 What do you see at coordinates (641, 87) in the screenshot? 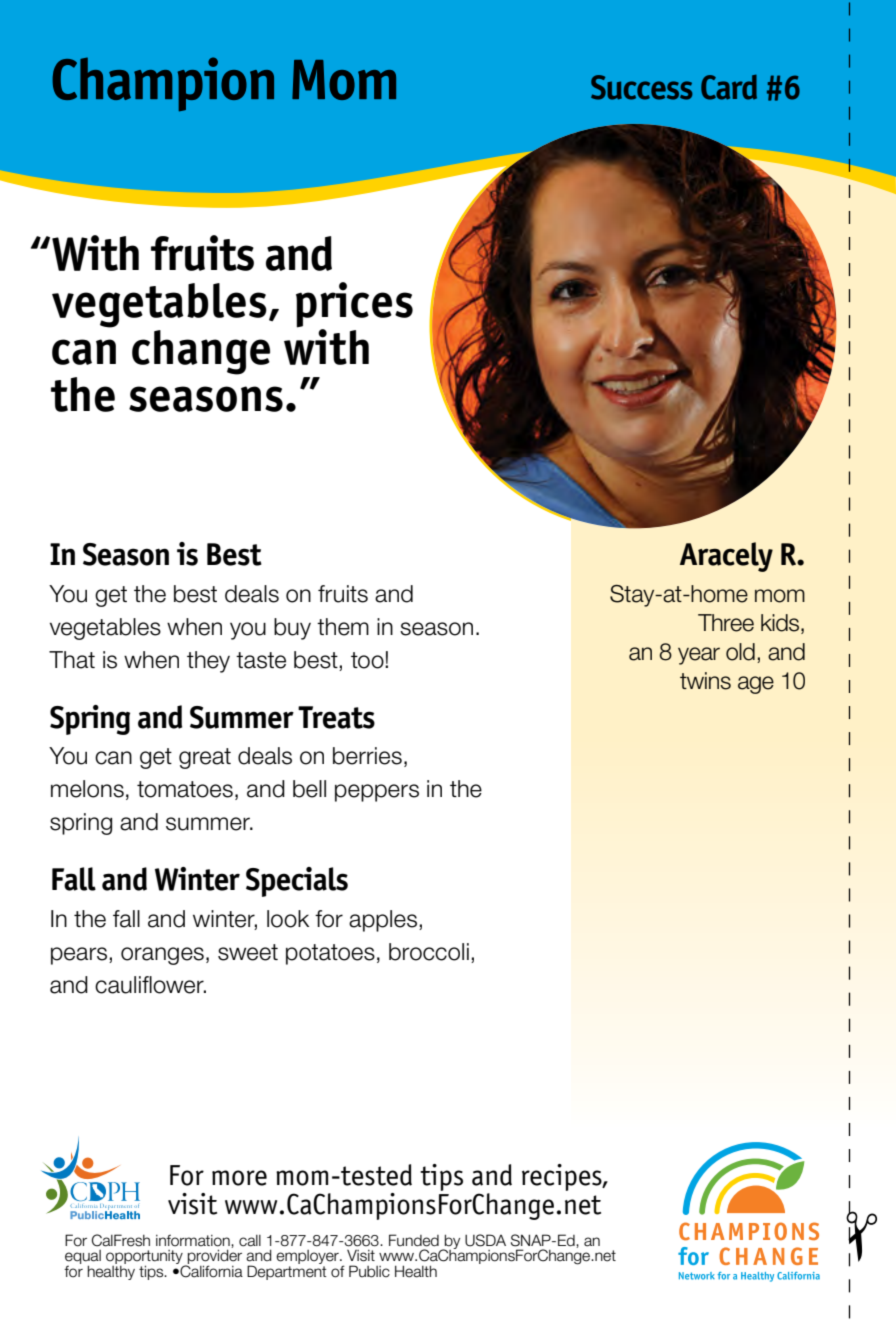
I see `Success` at bounding box center [641, 87].
